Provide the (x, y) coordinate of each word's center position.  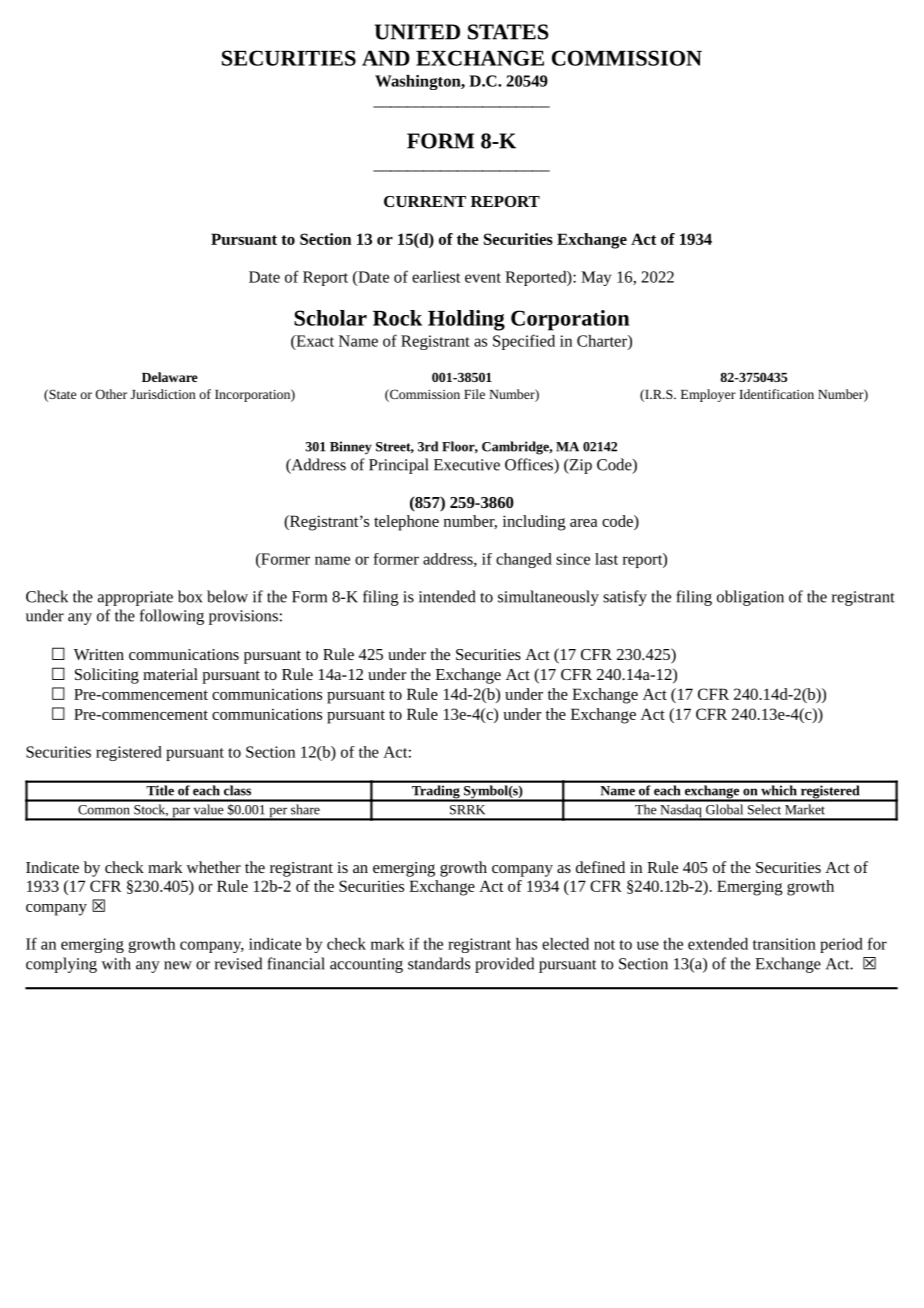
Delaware (170, 377)
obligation (750, 598)
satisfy (625, 598)
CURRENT (425, 201)
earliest (436, 277)
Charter (603, 342)
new (178, 965)
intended (447, 596)
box (190, 596)
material (170, 674)
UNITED (417, 32)
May (596, 278)
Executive (467, 465)
